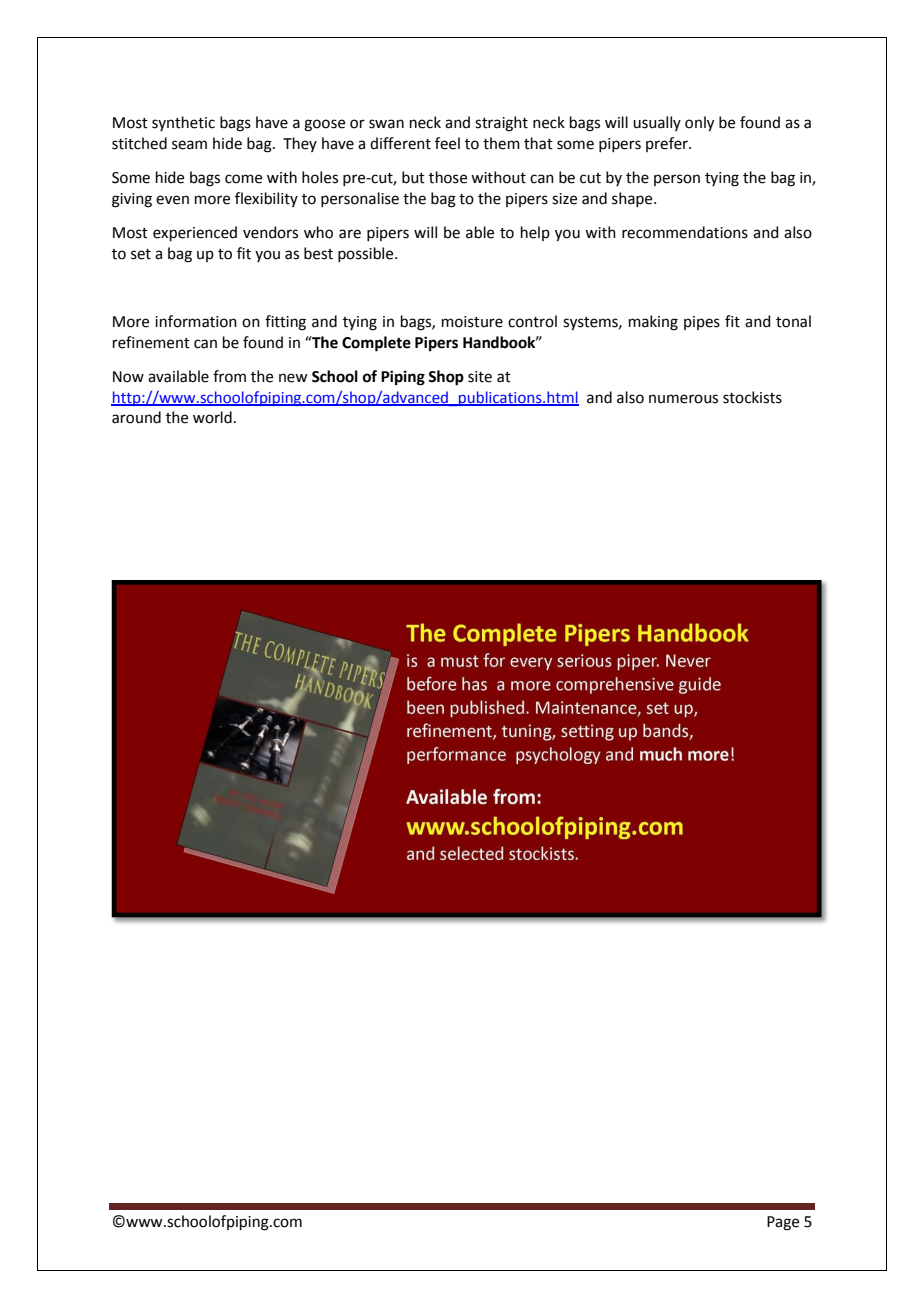 The image size is (924, 1308). What do you see at coordinates (699, 124) in the screenshot?
I see `only` at bounding box center [699, 124].
